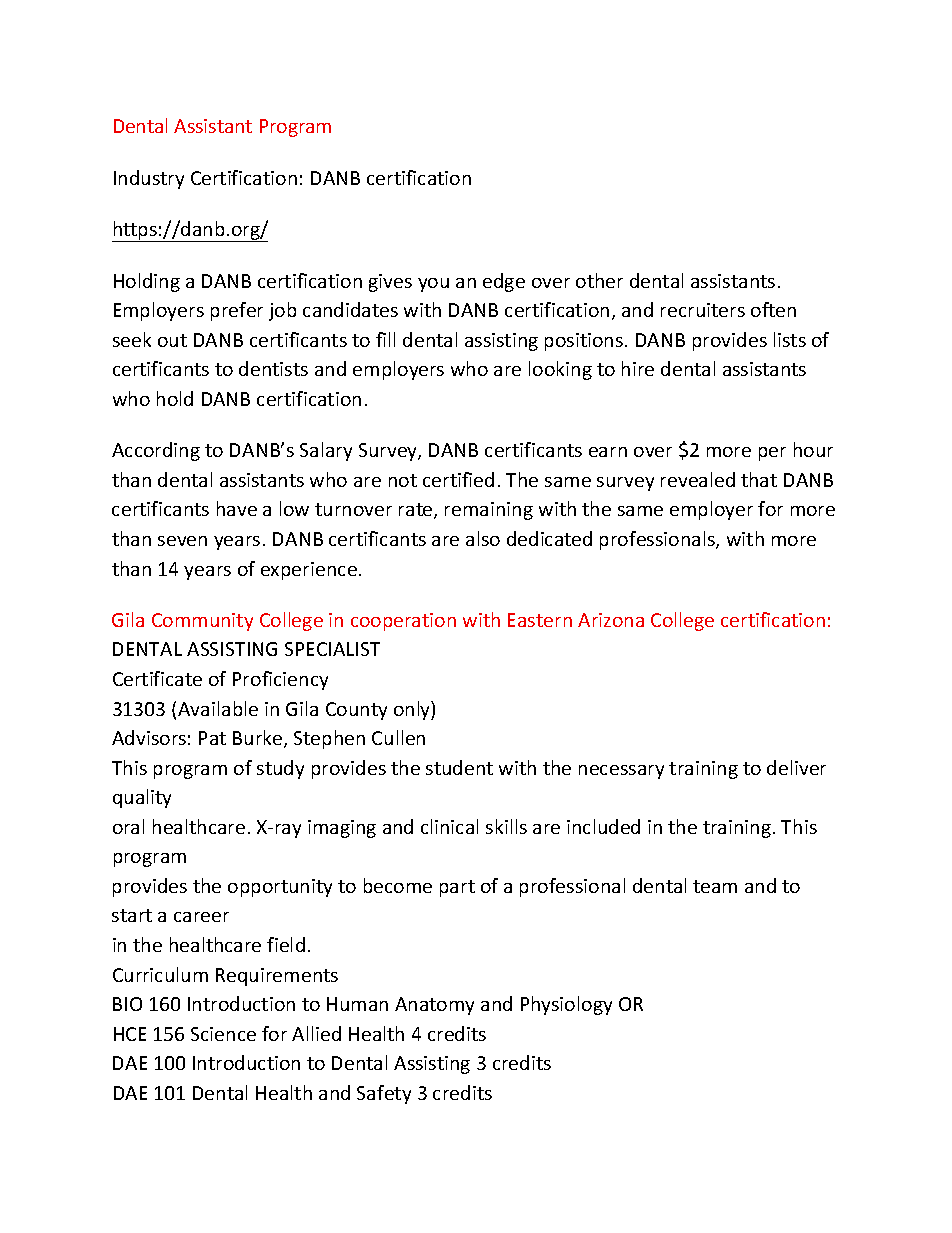  Describe the element at coordinates (149, 179) in the document. I see `Industry` at that location.
